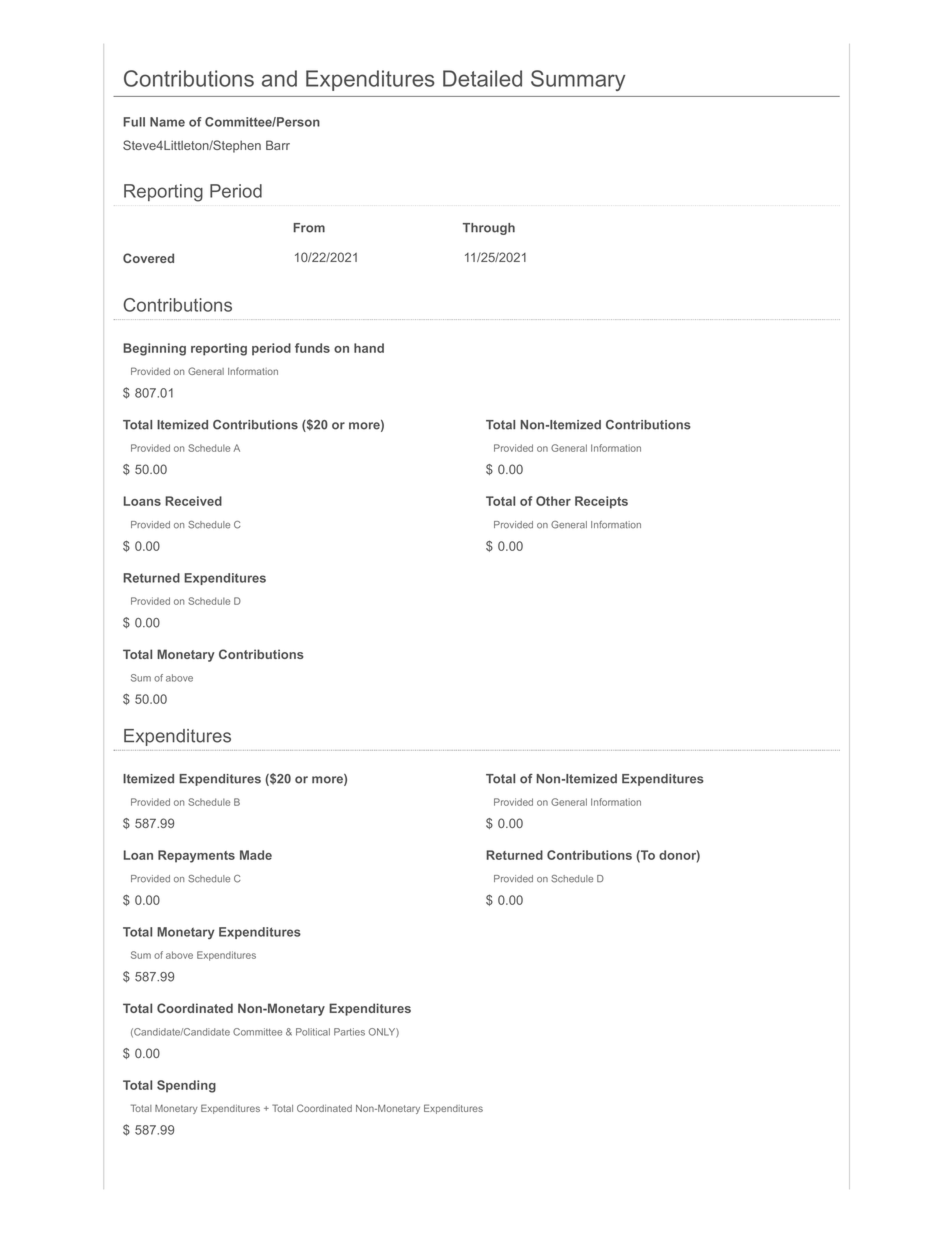 The width and height of the document is (952, 1233). Describe the element at coordinates (278, 145) in the document. I see `Barr` at that location.
